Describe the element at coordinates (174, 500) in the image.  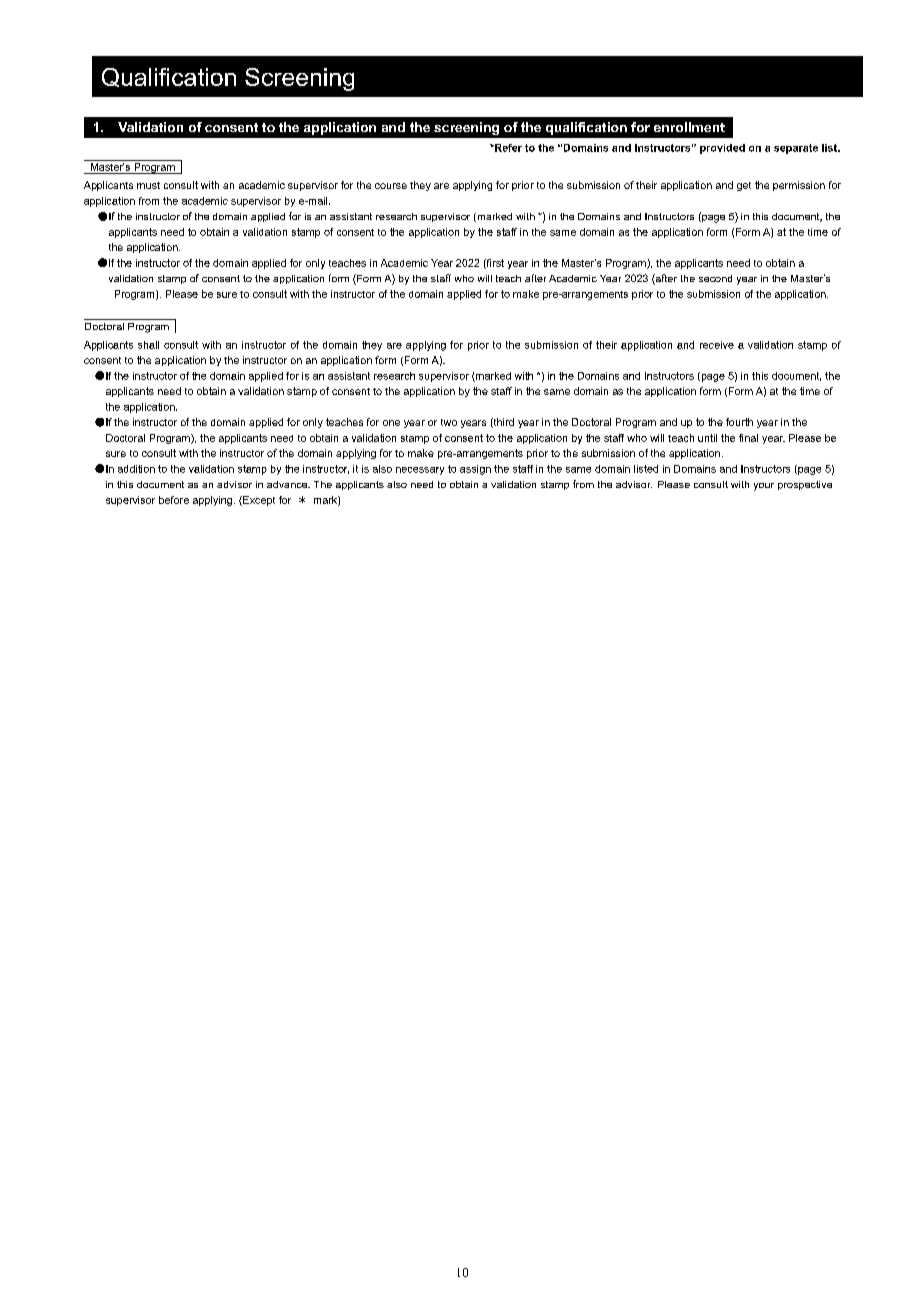
I see `before` at that location.
